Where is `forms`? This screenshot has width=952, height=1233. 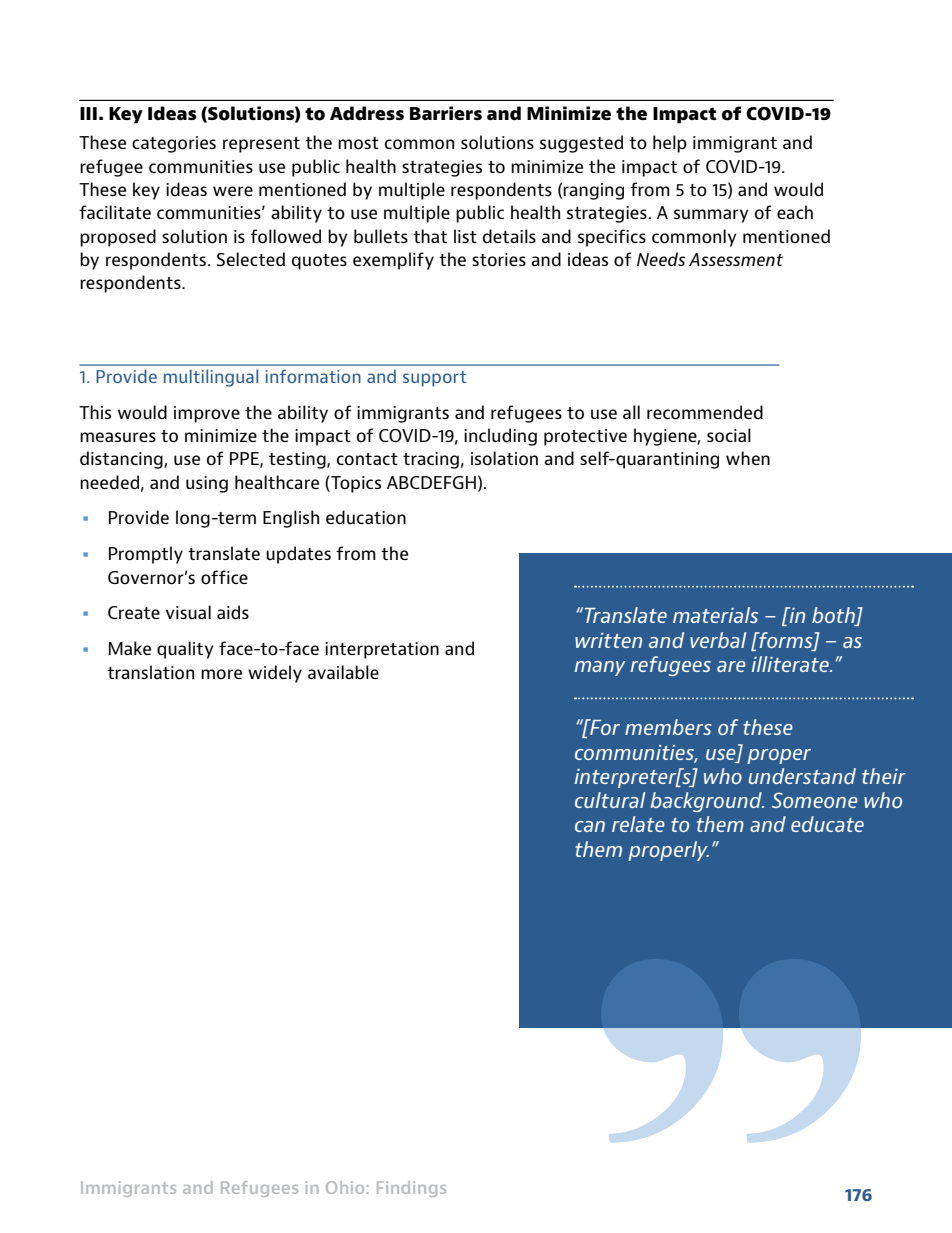 forms is located at coordinates (786, 641).
